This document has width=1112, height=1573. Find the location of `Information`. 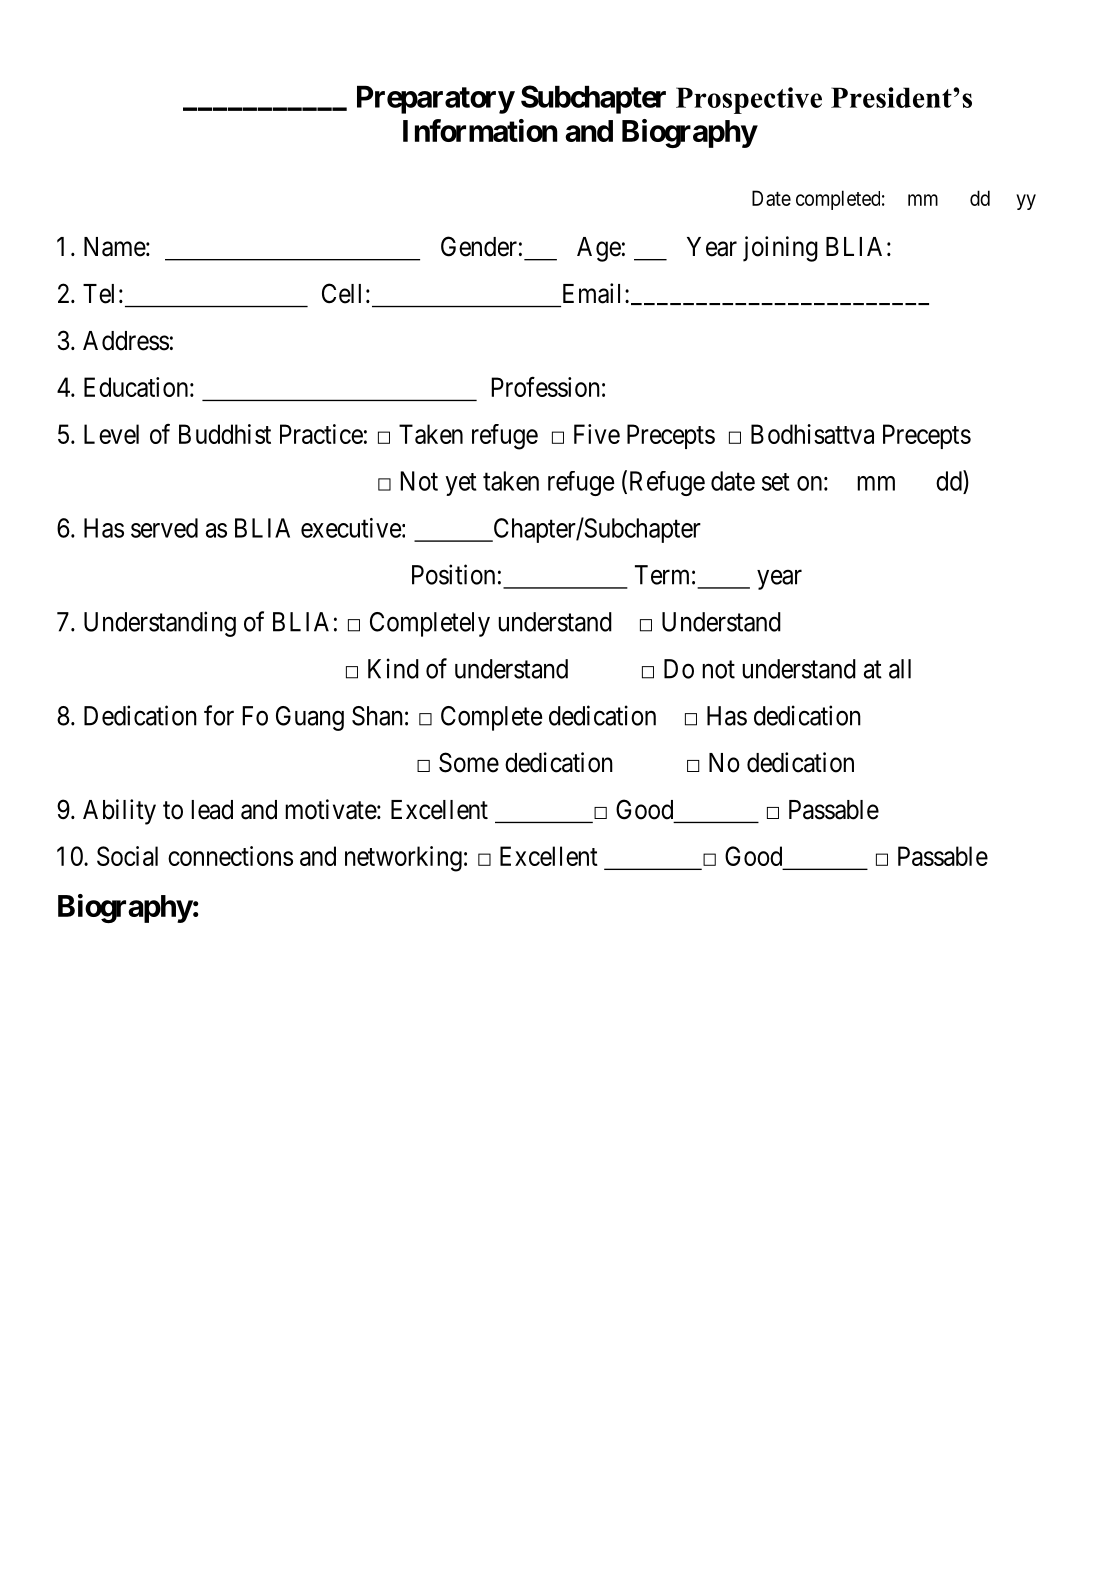

Information is located at coordinates (480, 130).
